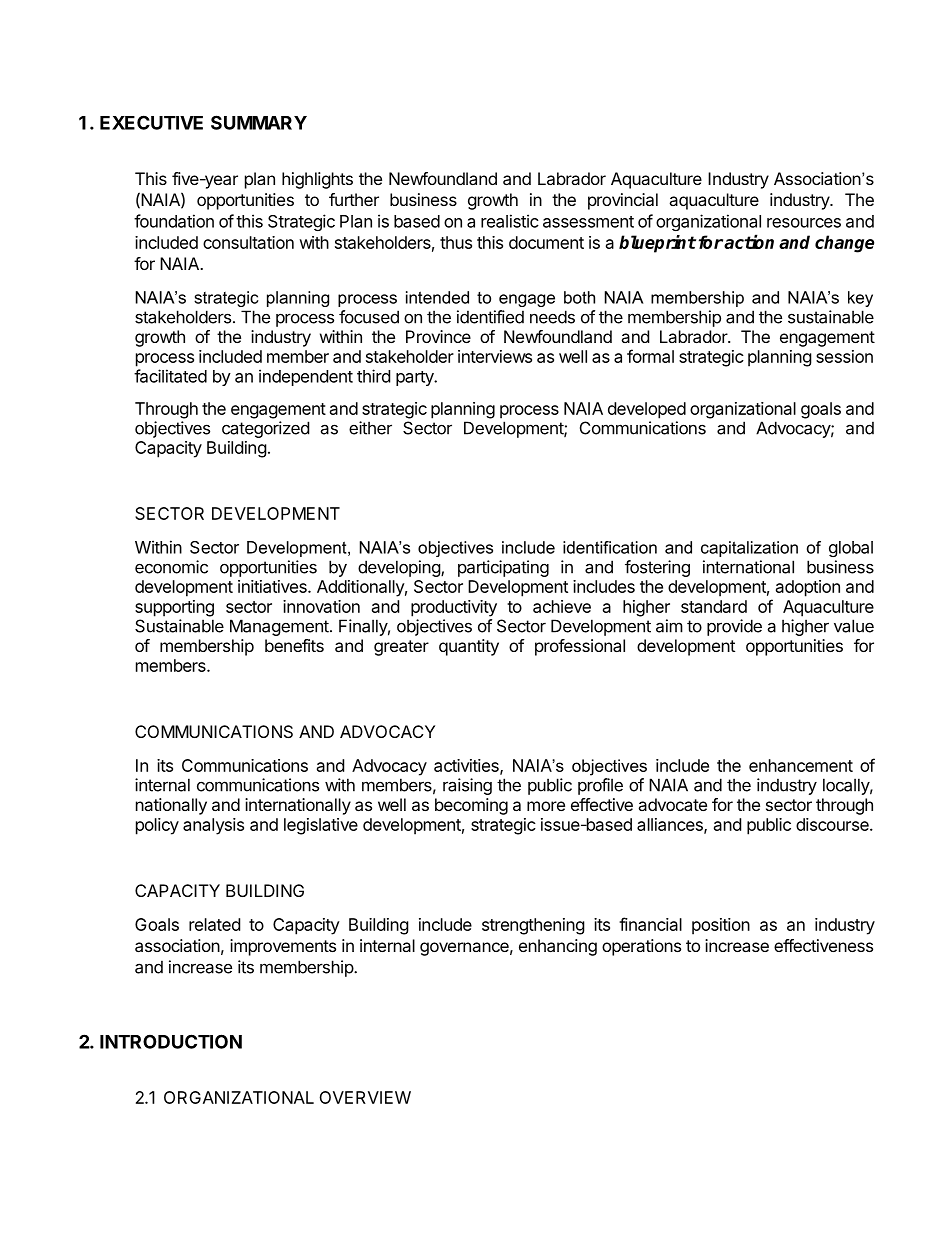 The height and width of the screenshot is (1233, 952). What do you see at coordinates (808, 588) in the screenshot?
I see `adoption` at bounding box center [808, 588].
